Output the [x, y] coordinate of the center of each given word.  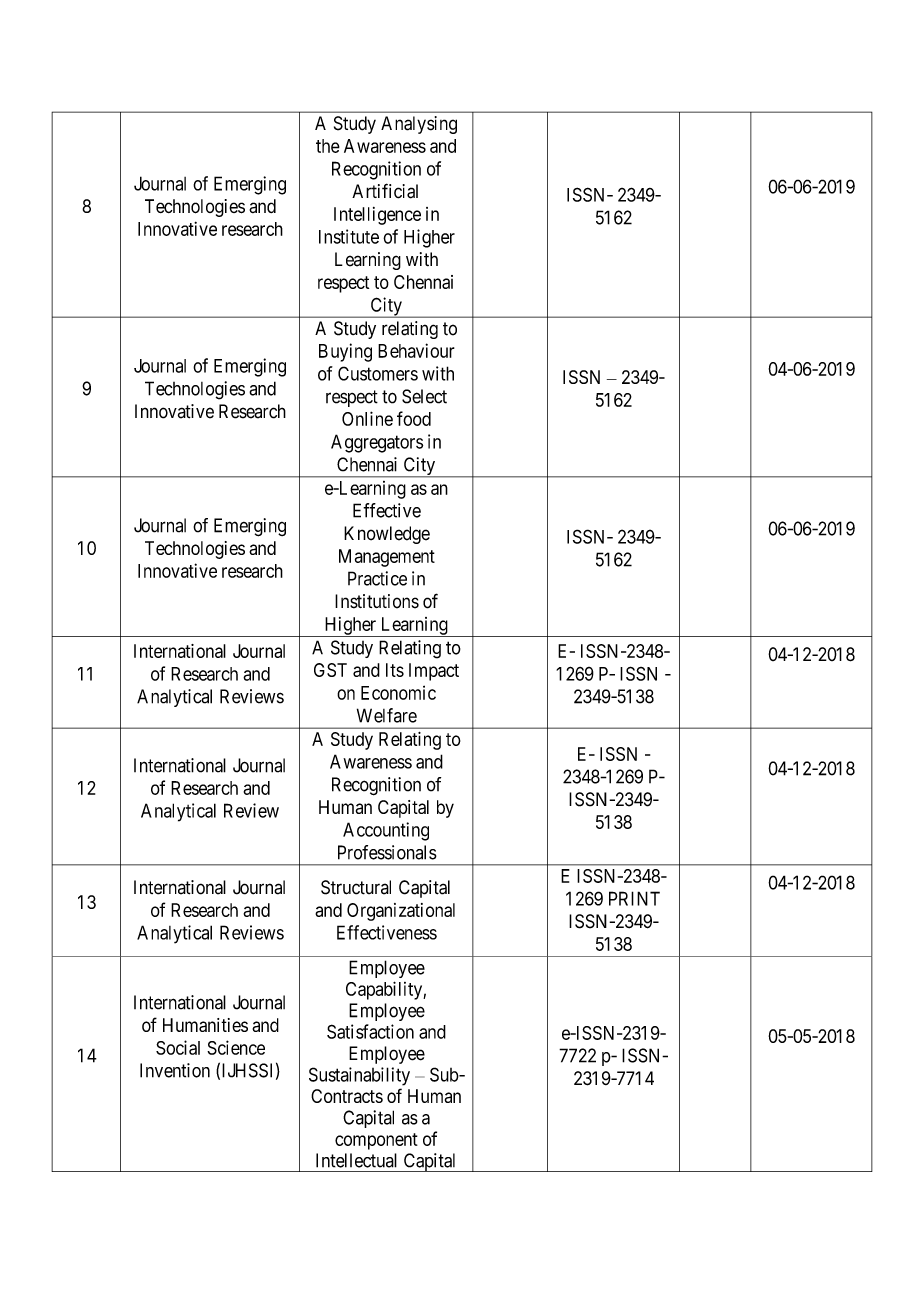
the [328, 146]
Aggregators [377, 443]
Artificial [385, 191]
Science [236, 1047]
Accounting [386, 831]
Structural [356, 887]
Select [424, 396]
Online [367, 418]
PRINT [634, 898]
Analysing [419, 125]
